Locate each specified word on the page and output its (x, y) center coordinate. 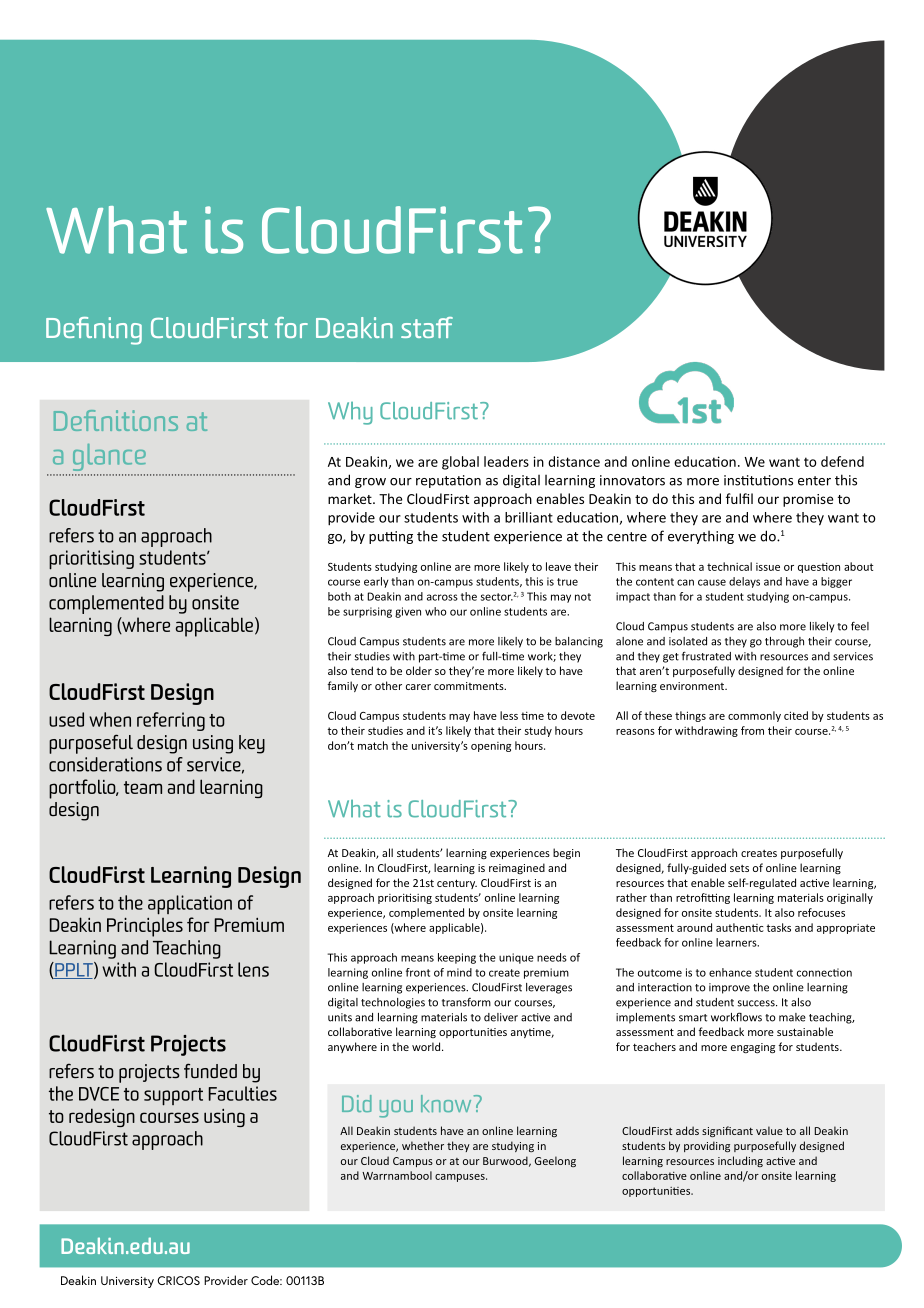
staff (427, 327)
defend (842, 461)
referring (171, 721)
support (173, 1097)
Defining (94, 331)
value (769, 1130)
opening (491, 747)
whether (423, 1145)
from (752, 730)
